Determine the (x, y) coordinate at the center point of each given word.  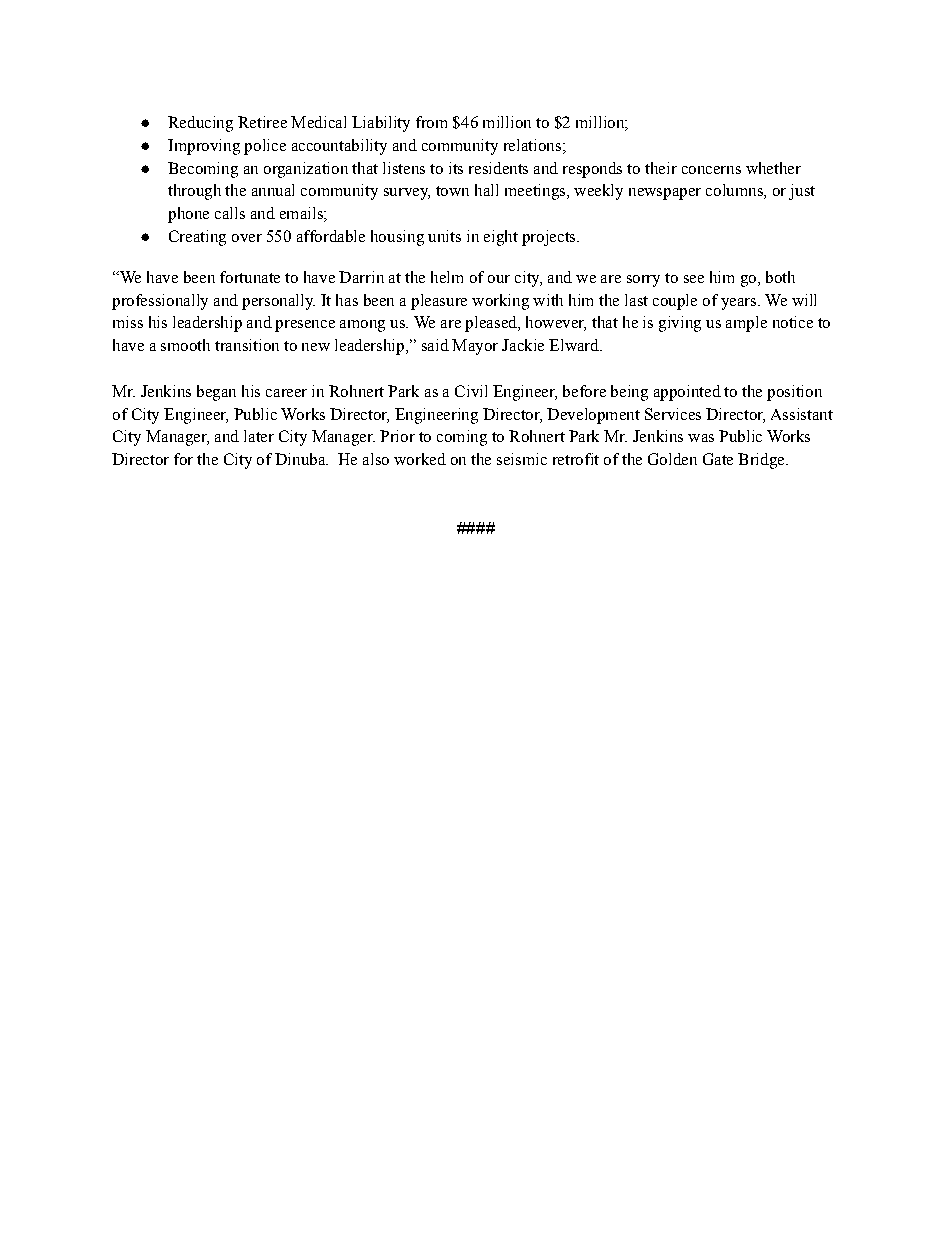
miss (128, 322)
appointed (687, 393)
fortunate (250, 277)
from (431, 122)
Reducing (200, 124)
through (194, 192)
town (452, 191)
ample (746, 324)
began (216, 393)
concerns (711, 170)
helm (447, 277)
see (694, 279)
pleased (492, 324)
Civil (471, 391)
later (259, 436)
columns (735, 191)
